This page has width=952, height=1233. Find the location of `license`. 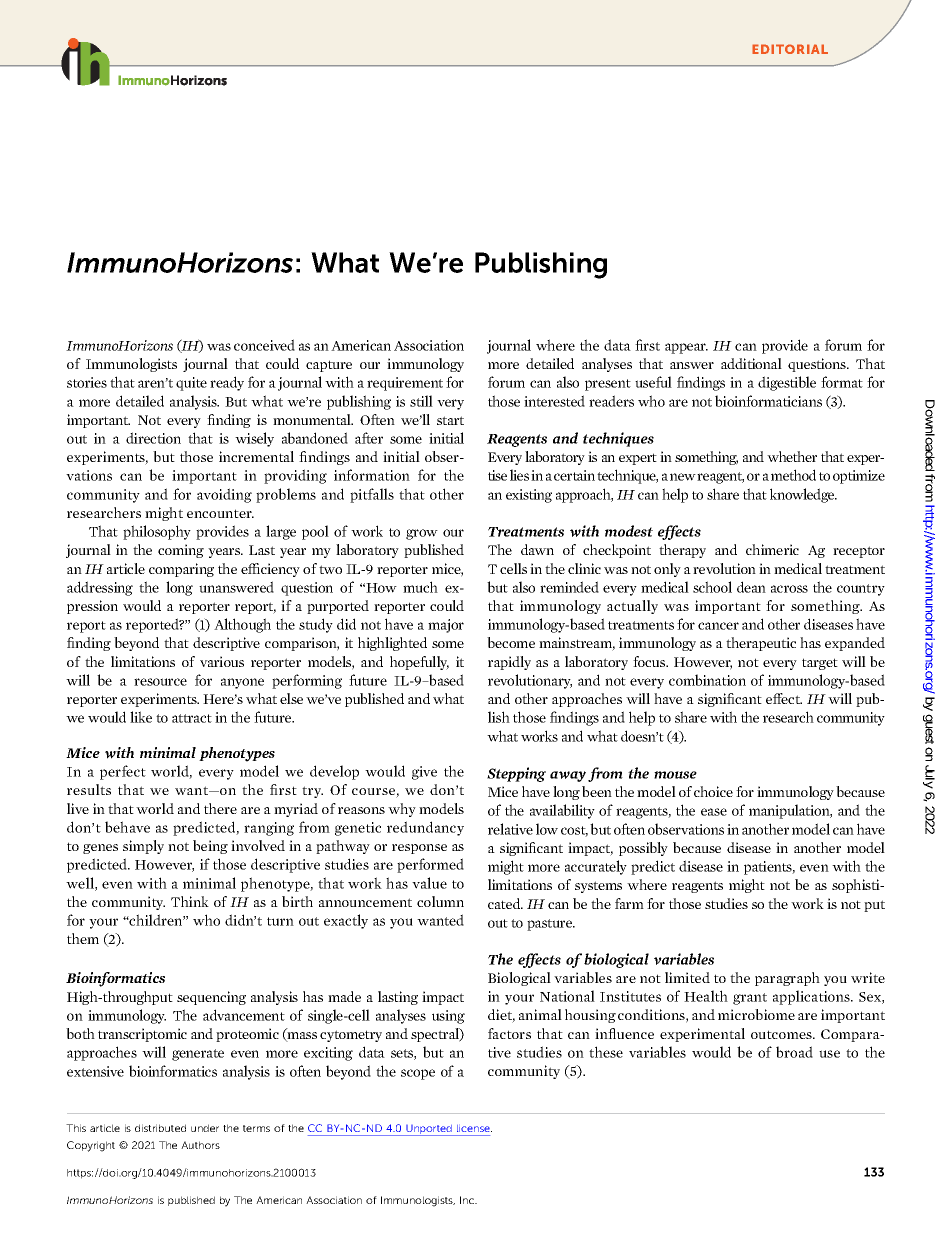

license is located at coordinates (474, 1128).
